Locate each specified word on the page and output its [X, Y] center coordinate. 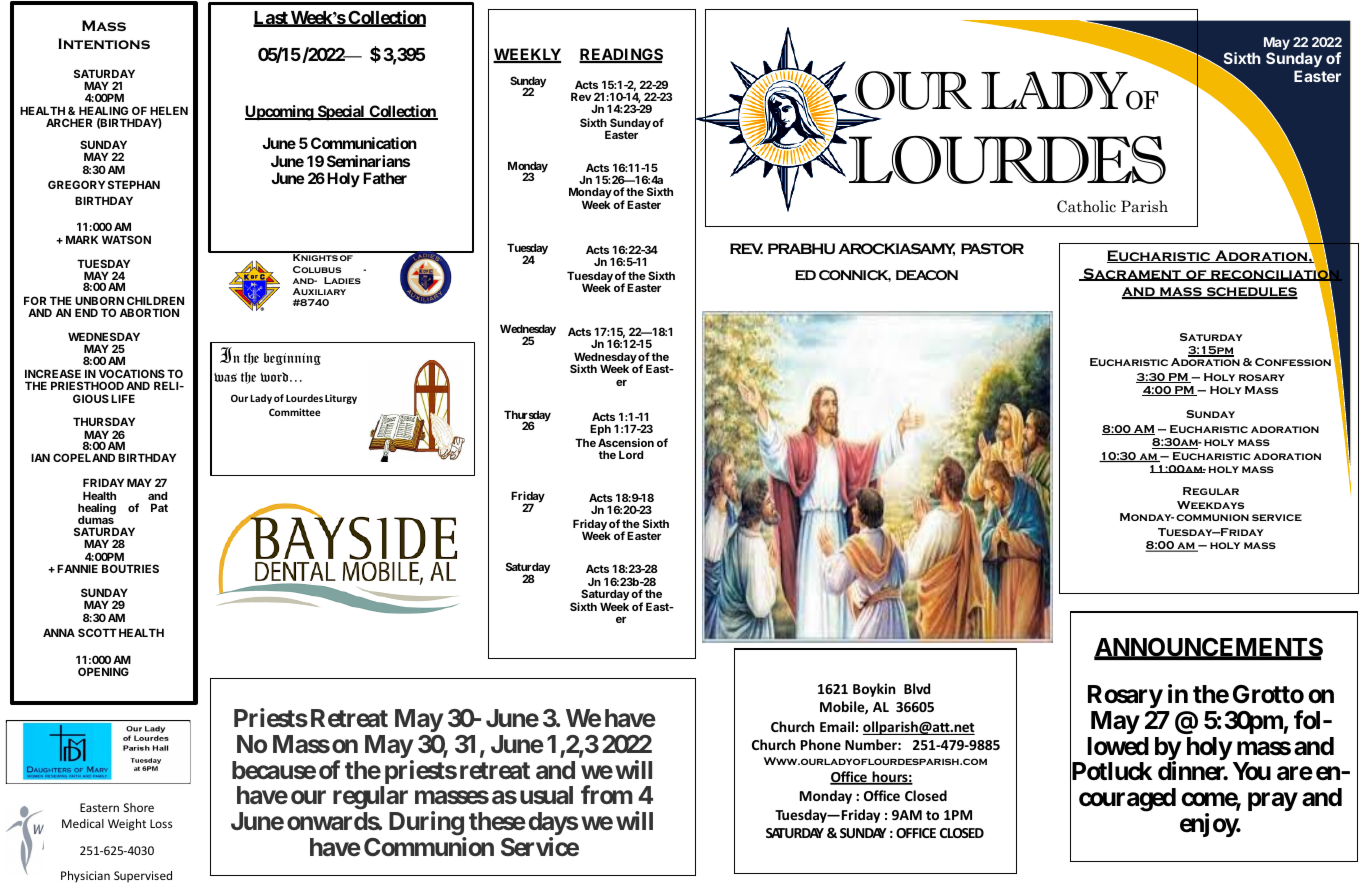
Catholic [1086, 206]
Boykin [874, 690]
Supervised [143, 877]
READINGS [621, 55]
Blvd [917, 688]
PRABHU [801, 248]
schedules [1251, 293]
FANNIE [77, 568]
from [607, 794]
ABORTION [149, 312]
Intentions [104, 44]
